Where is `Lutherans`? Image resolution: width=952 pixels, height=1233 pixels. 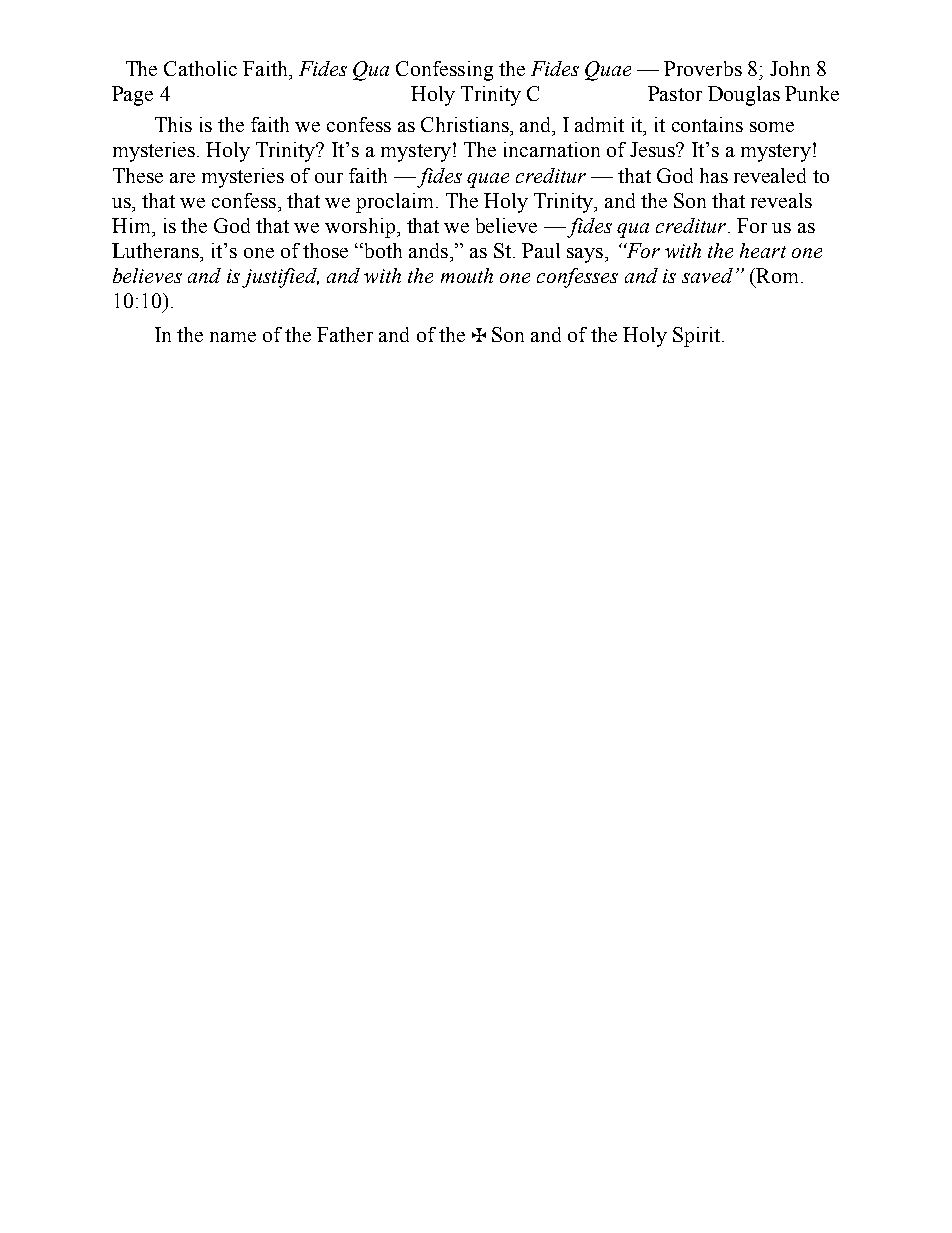
Lutherans is located at coordinates (156, 250).
